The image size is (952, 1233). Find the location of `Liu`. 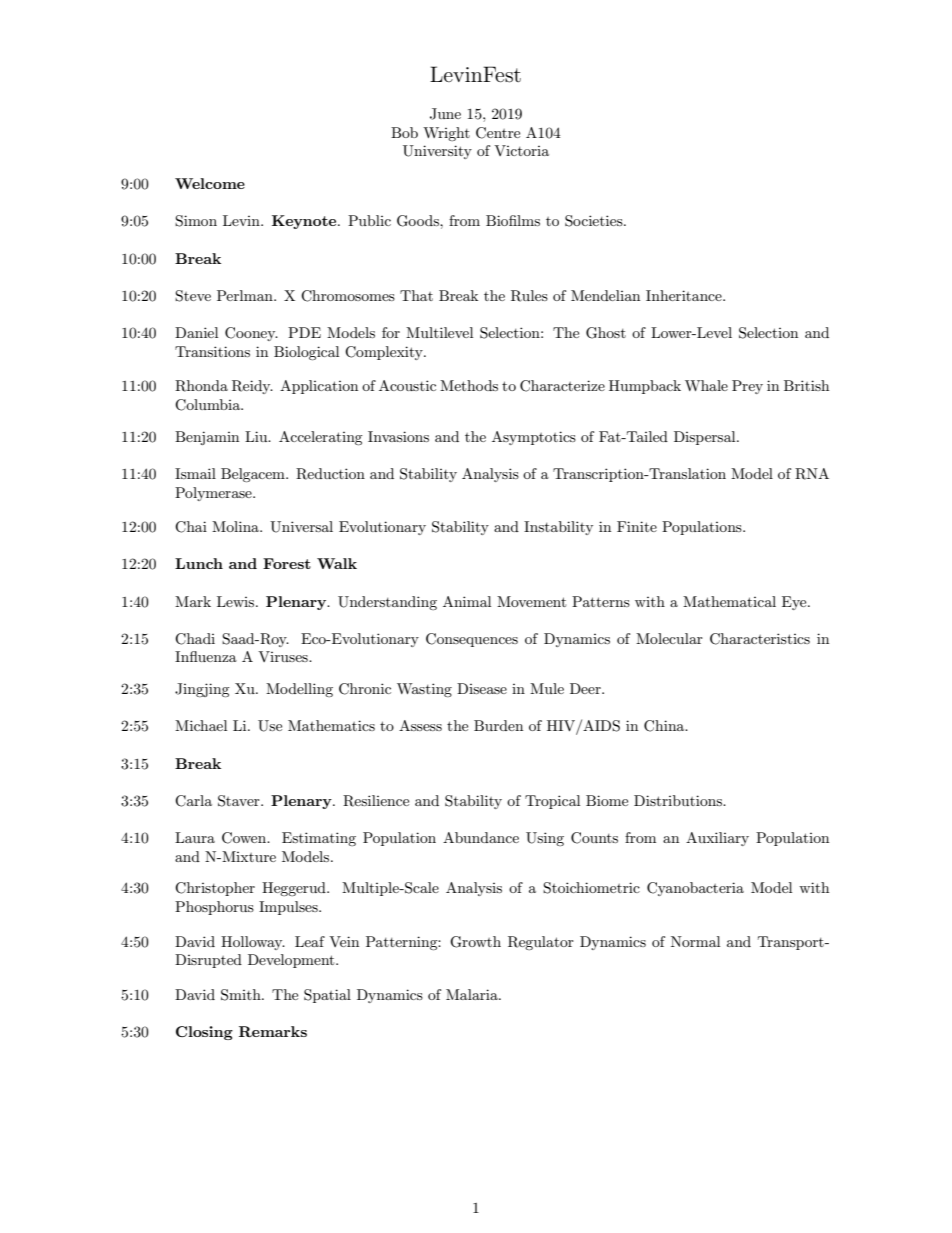

Liu is located at coordinates (257, 436).
